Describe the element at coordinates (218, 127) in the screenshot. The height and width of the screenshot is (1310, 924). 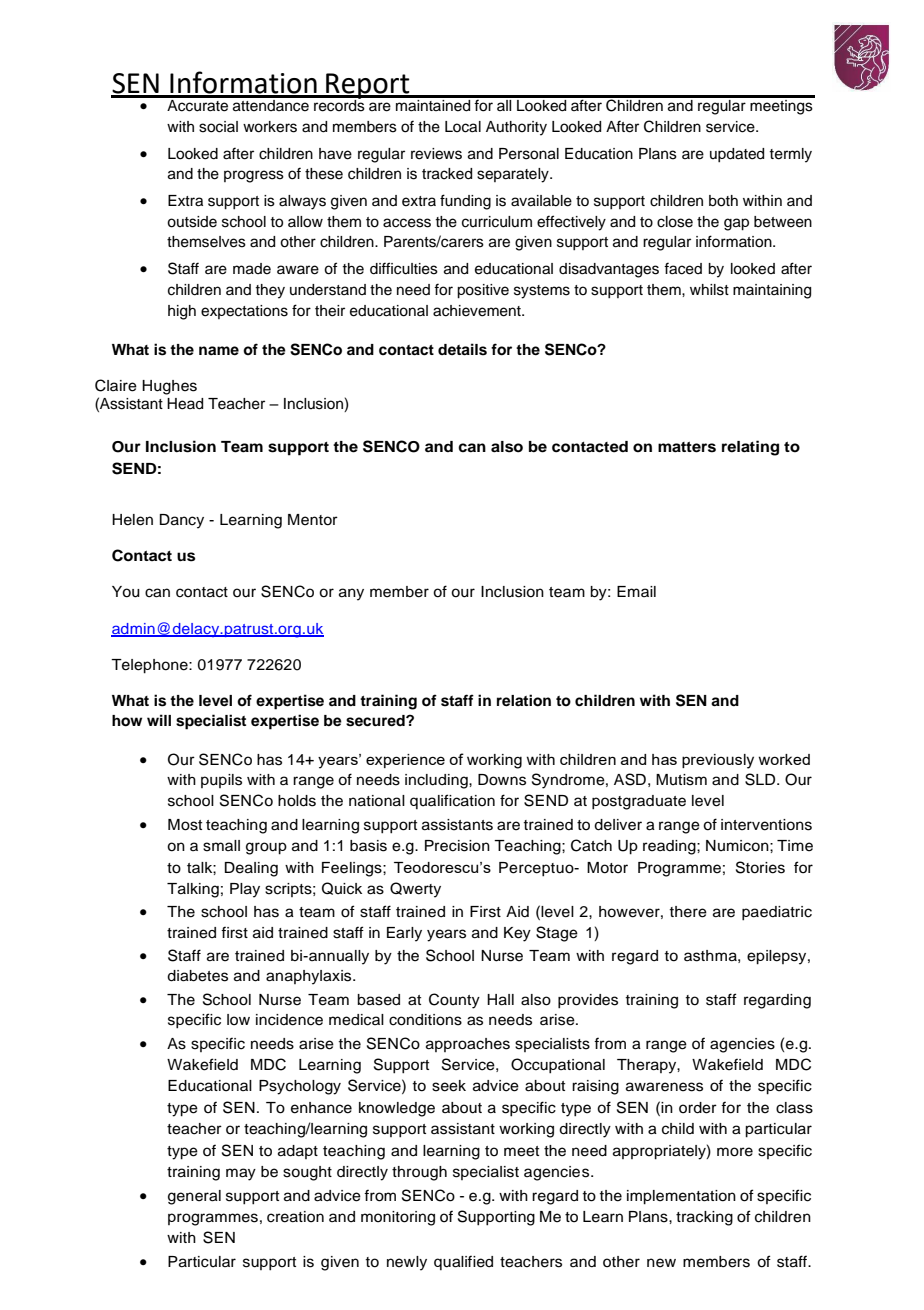
I see `social` at that location.
